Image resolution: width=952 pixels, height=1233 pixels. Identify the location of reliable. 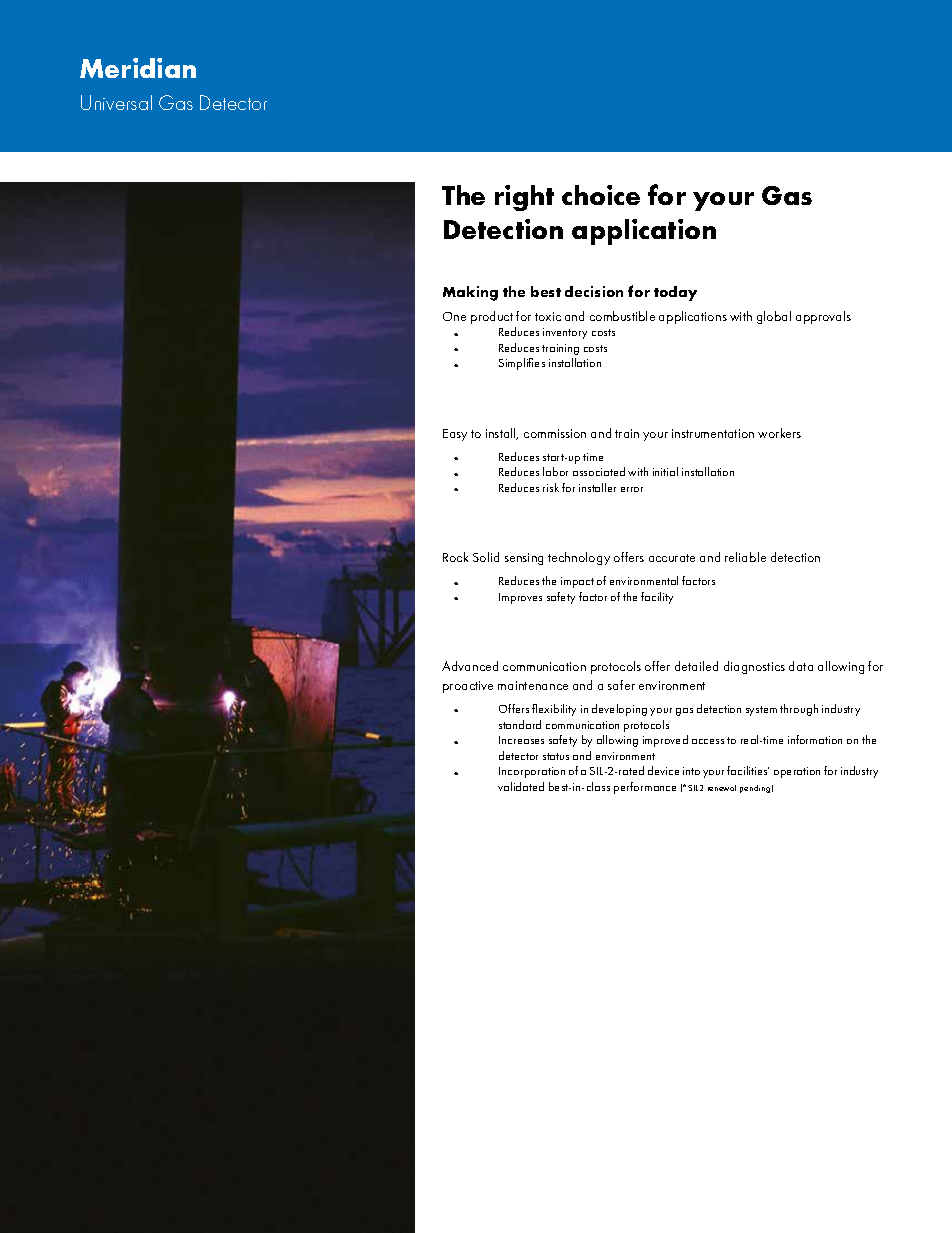
(745, 557).
